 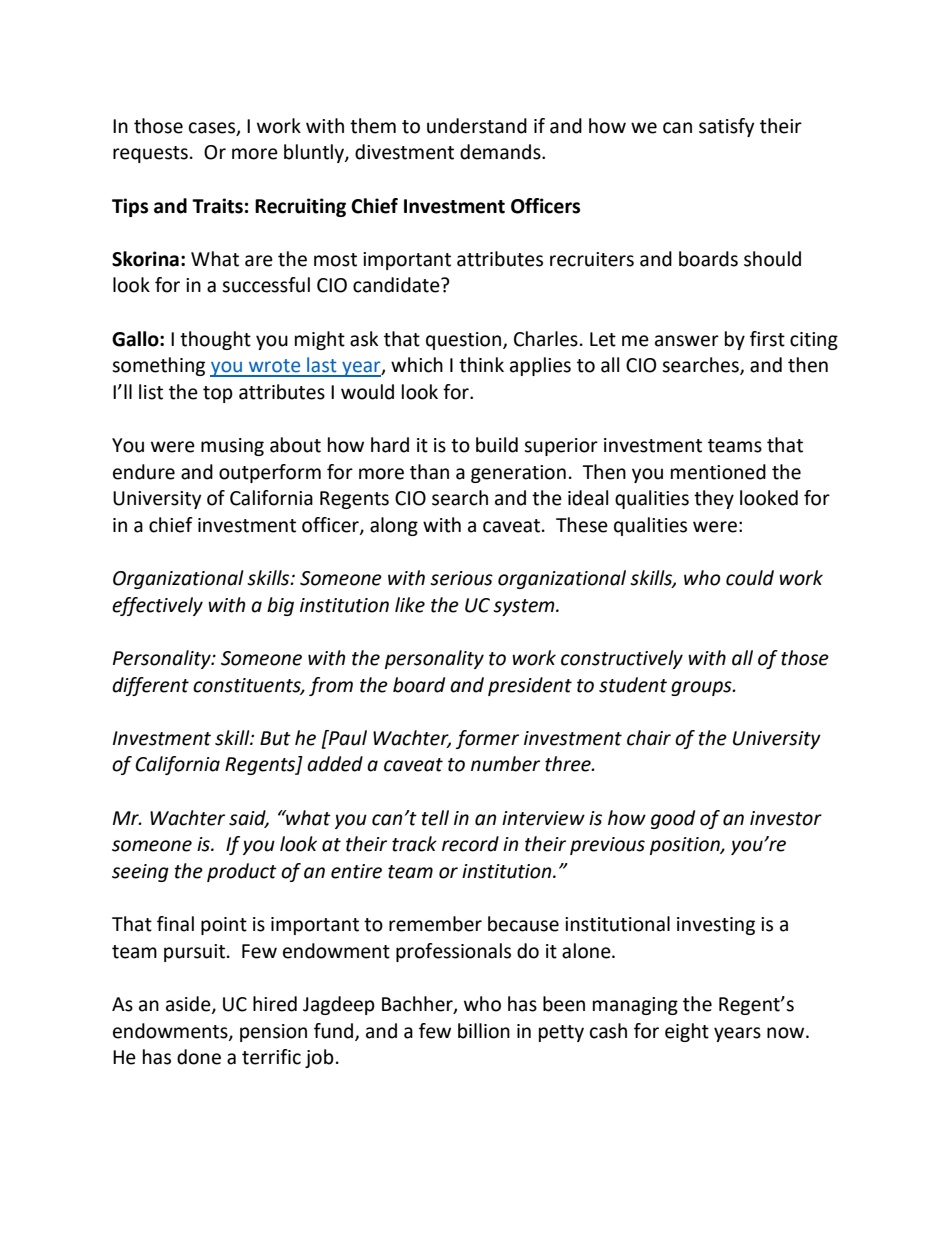 What do you see at coordinates (199, 1057) in the page?
I see `done` at bounding box center [199, 1057].
